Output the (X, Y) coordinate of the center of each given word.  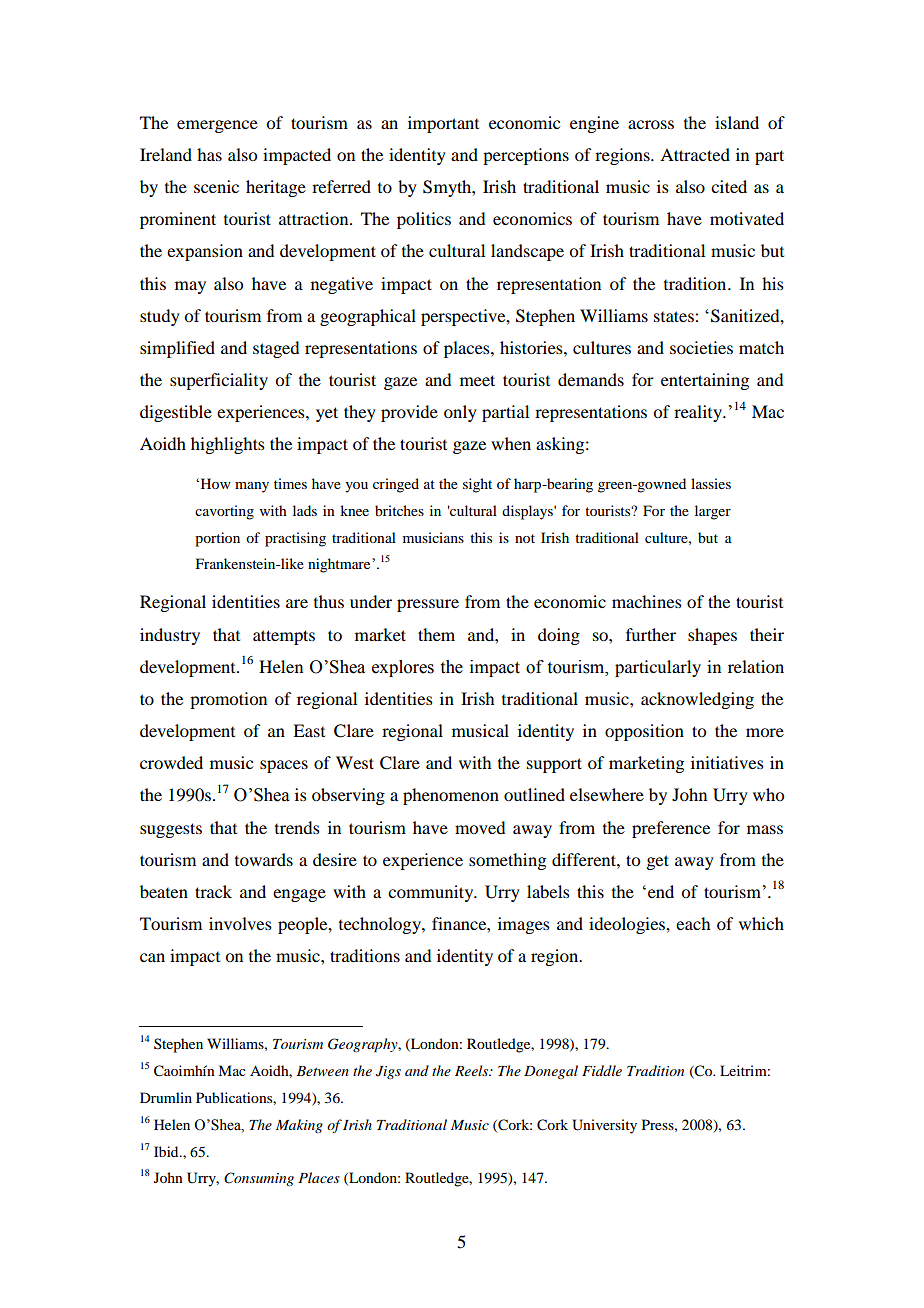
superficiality (219, 381)
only (460, 413)
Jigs (388, 1072)
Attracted (695, 154)
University (604, 1126)
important (443, 124)
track (213, 891)
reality (699, 413)
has (209, 154)
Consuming (259, 1179)
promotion (228, 700)
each (693, 923)
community (432, 893)
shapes (712, 636)
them (436, 634)
